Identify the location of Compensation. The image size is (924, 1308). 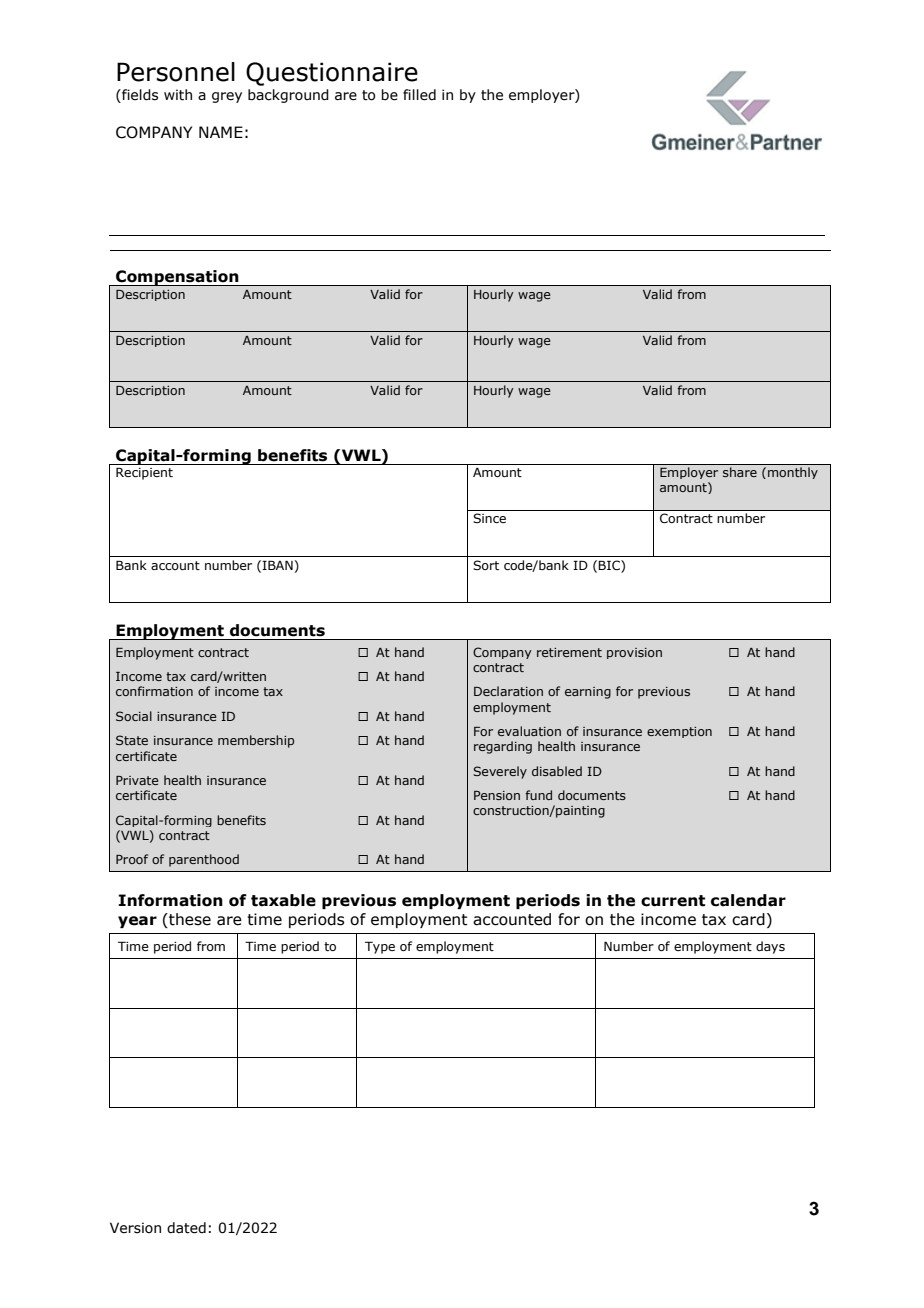
(177, 278).
